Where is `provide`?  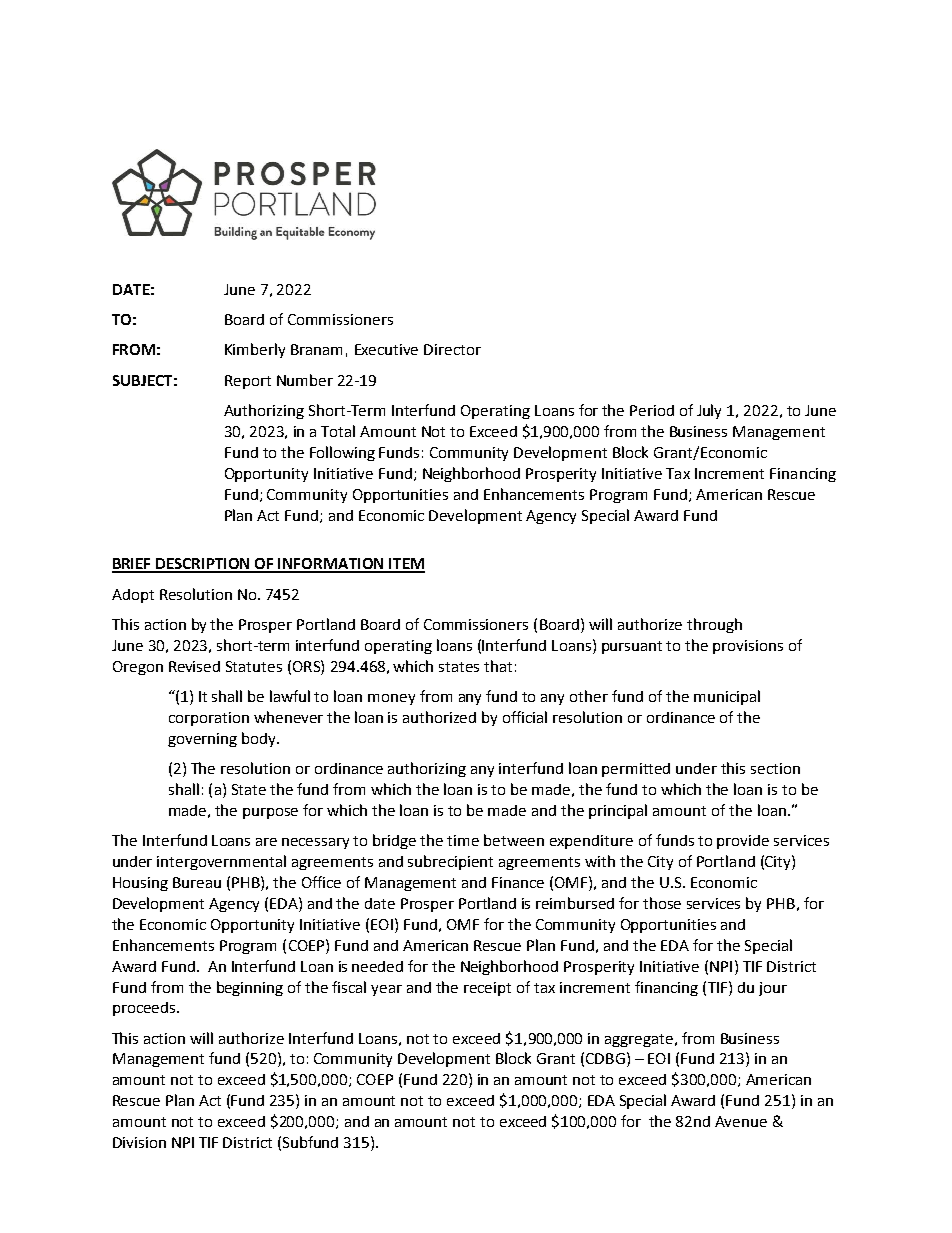
provide is located at coordinates (743, 842).
